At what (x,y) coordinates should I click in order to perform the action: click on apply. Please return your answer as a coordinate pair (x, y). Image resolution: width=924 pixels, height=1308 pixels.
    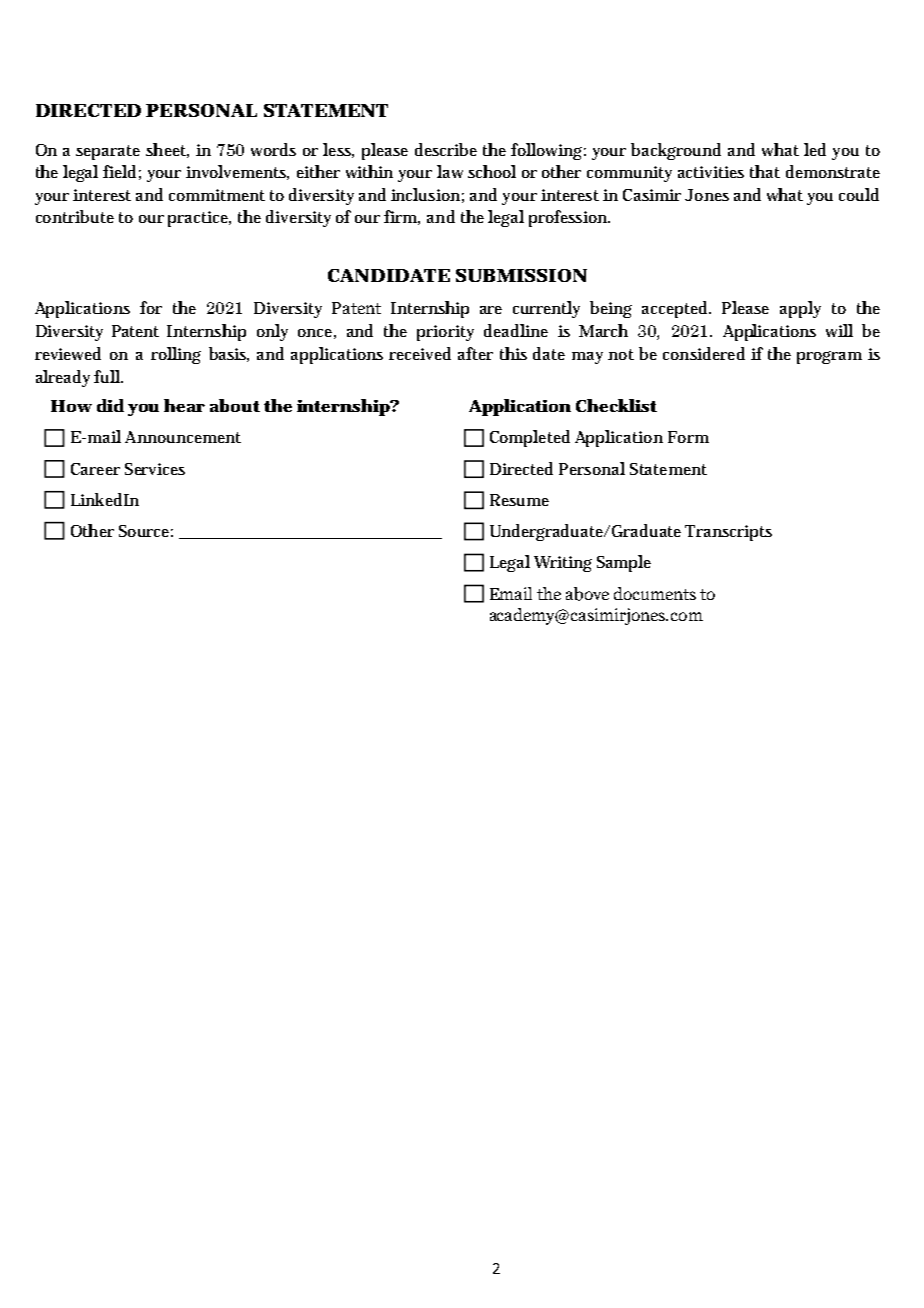
    Looking at the image, I should click on (800, 309).
